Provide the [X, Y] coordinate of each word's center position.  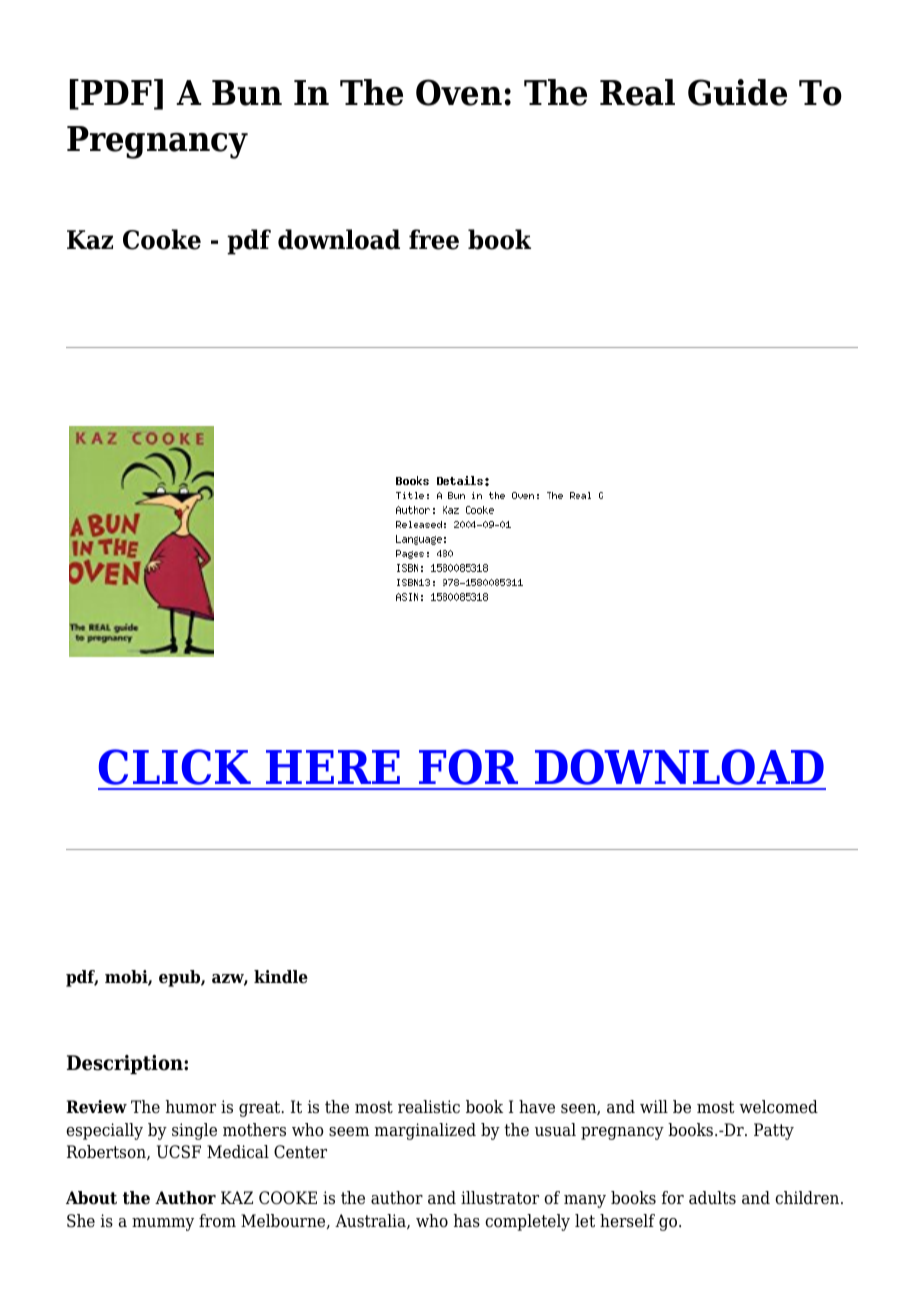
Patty [774, 1131]
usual [555, 1130]
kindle [281, 977]
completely [527, 1222]
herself [627, 1221]
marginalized [425, 1131]
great [261, 1109]
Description [126, 1064]
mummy [163, 1224]
